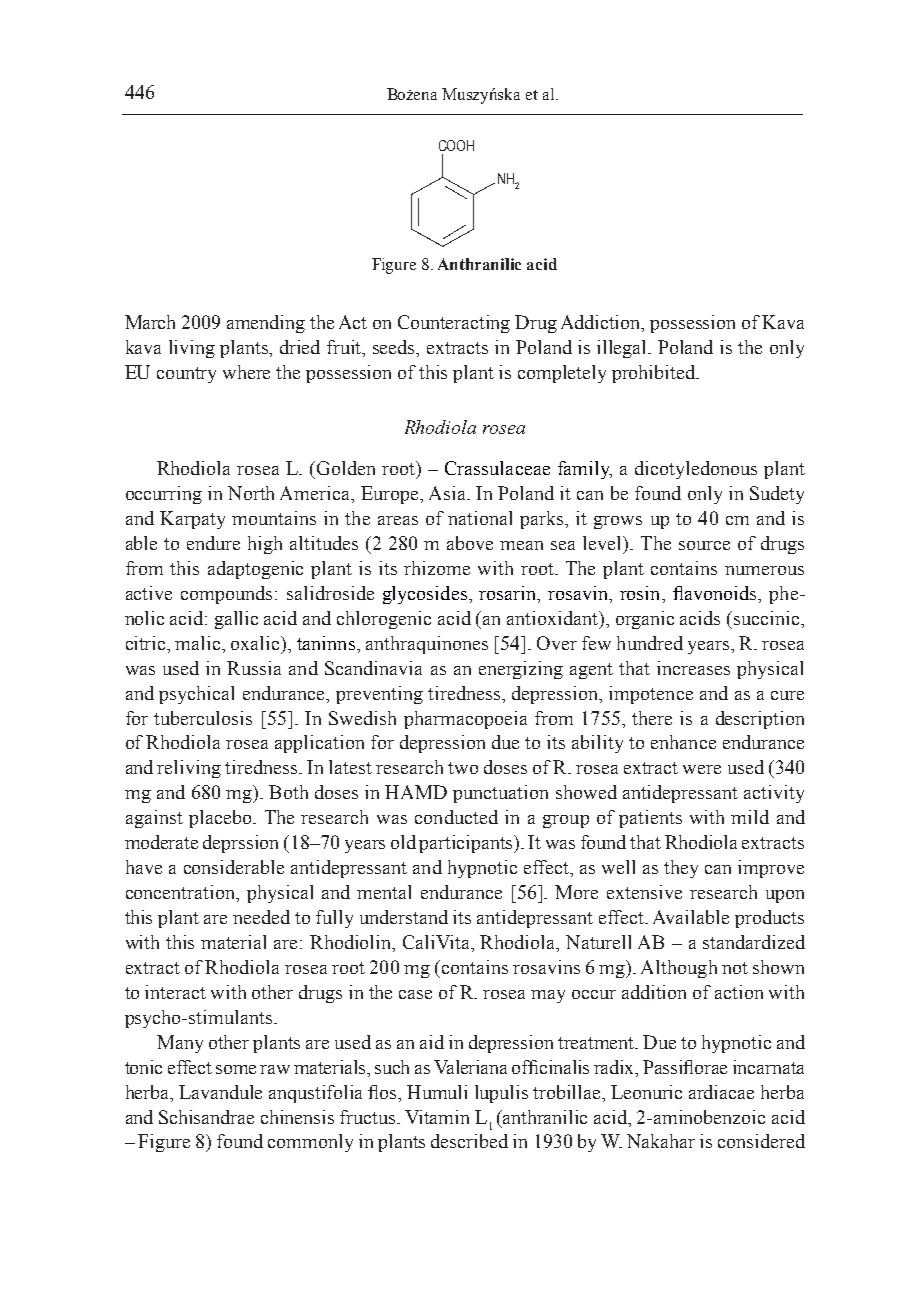 This image has height=1305, width=924. What do you see at coordinates (623, 349) in the image?
I see `illegal` at bounding box center [623, 349].
